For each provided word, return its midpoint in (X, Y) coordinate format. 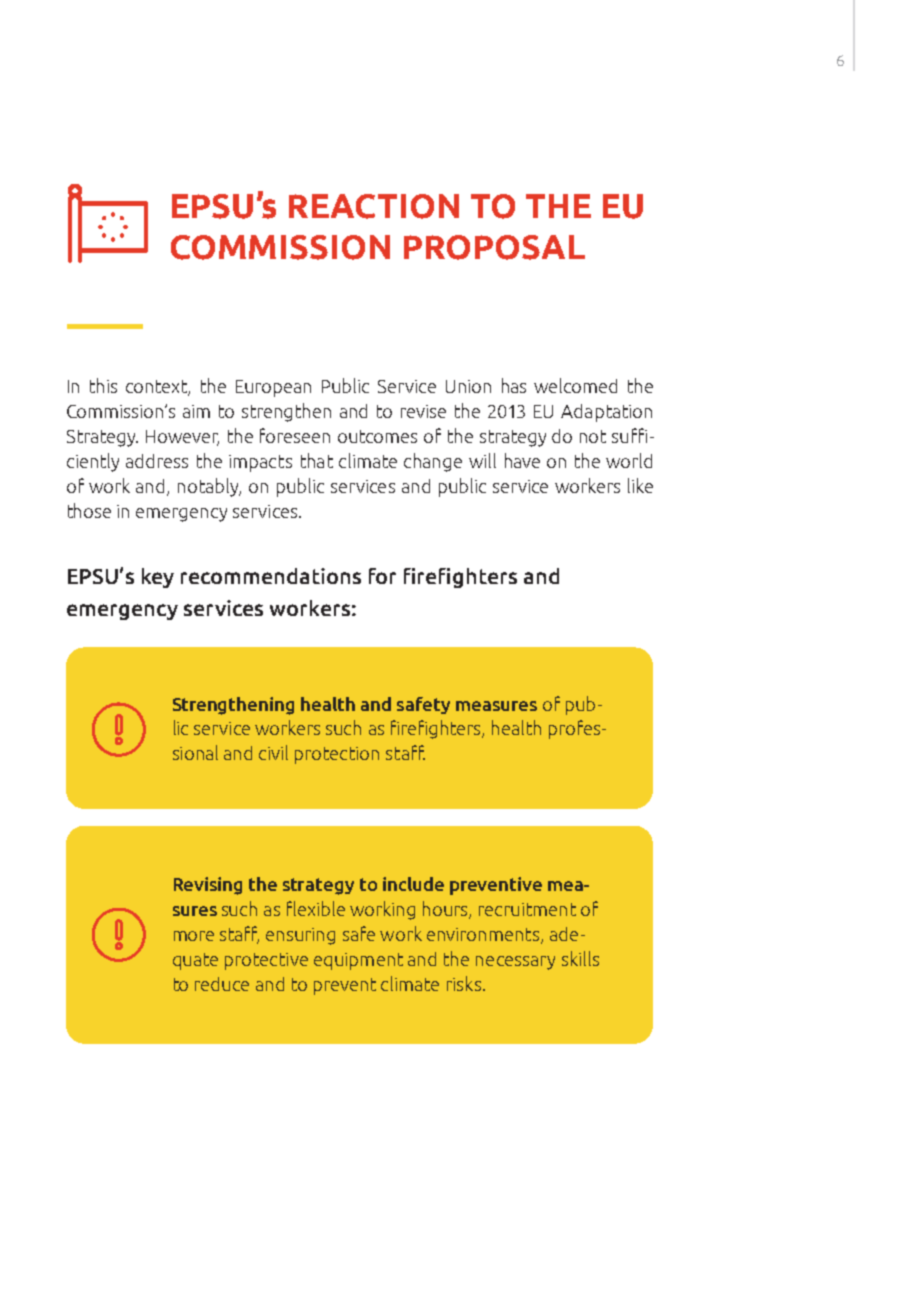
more (194, 936)
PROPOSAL (494, 247)
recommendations (271, 576)
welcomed (575, 385)
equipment (358, 961)
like (640, 485)
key (158, 578)
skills (580, 958)
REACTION (374, 206)
